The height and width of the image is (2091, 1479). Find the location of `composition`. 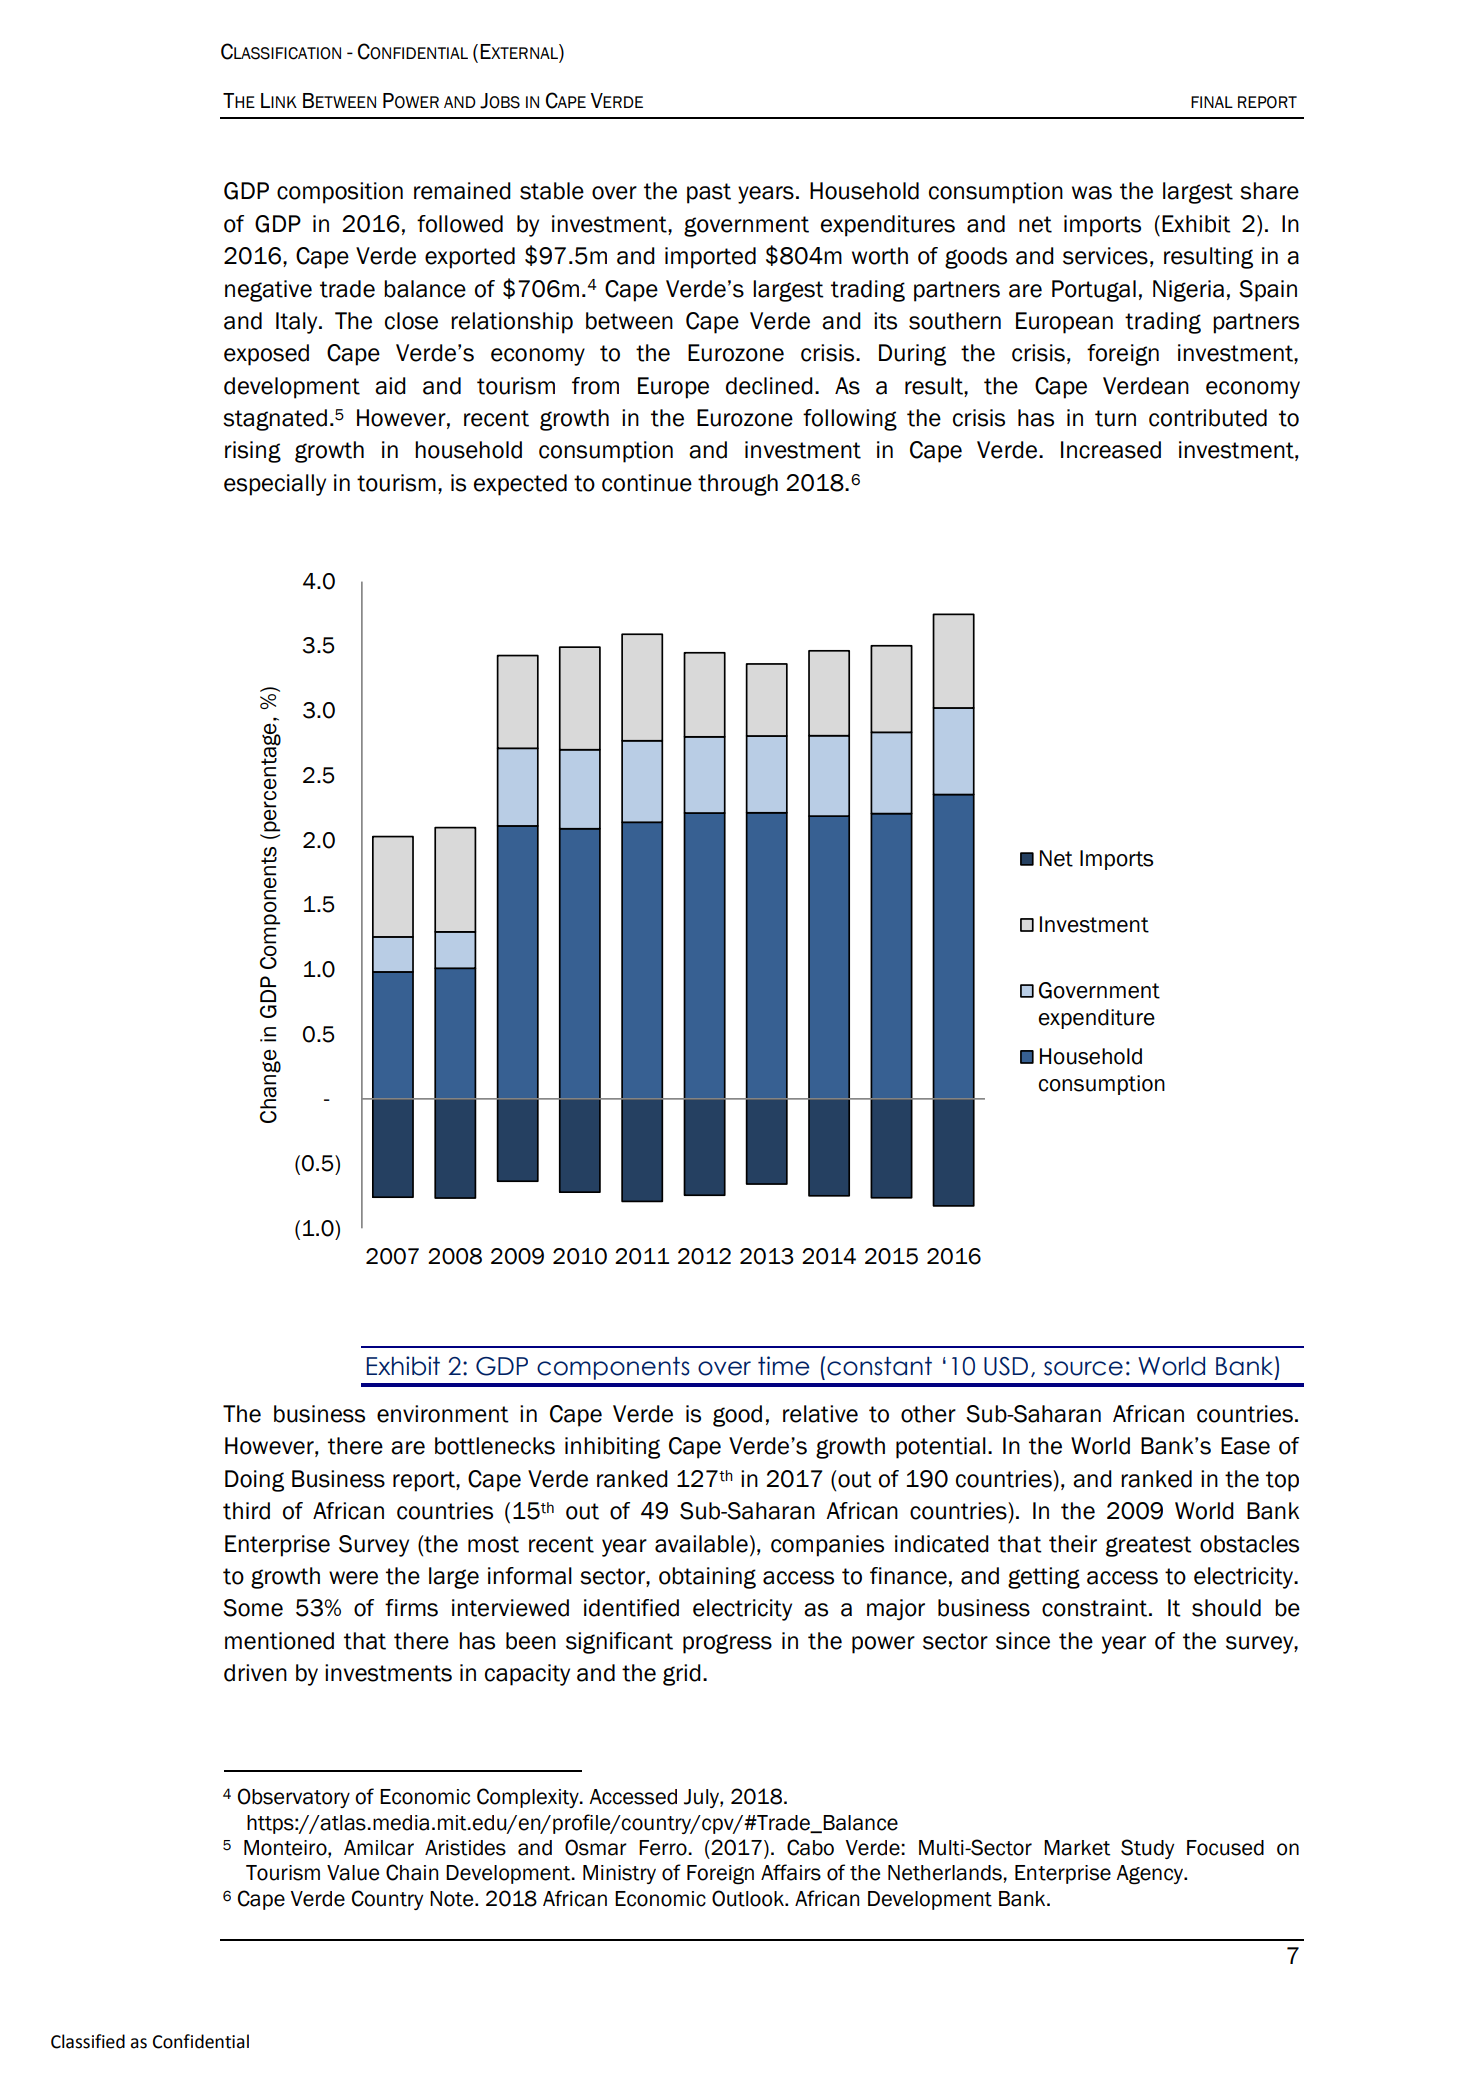

composition is located at coordinates (340, 193).
